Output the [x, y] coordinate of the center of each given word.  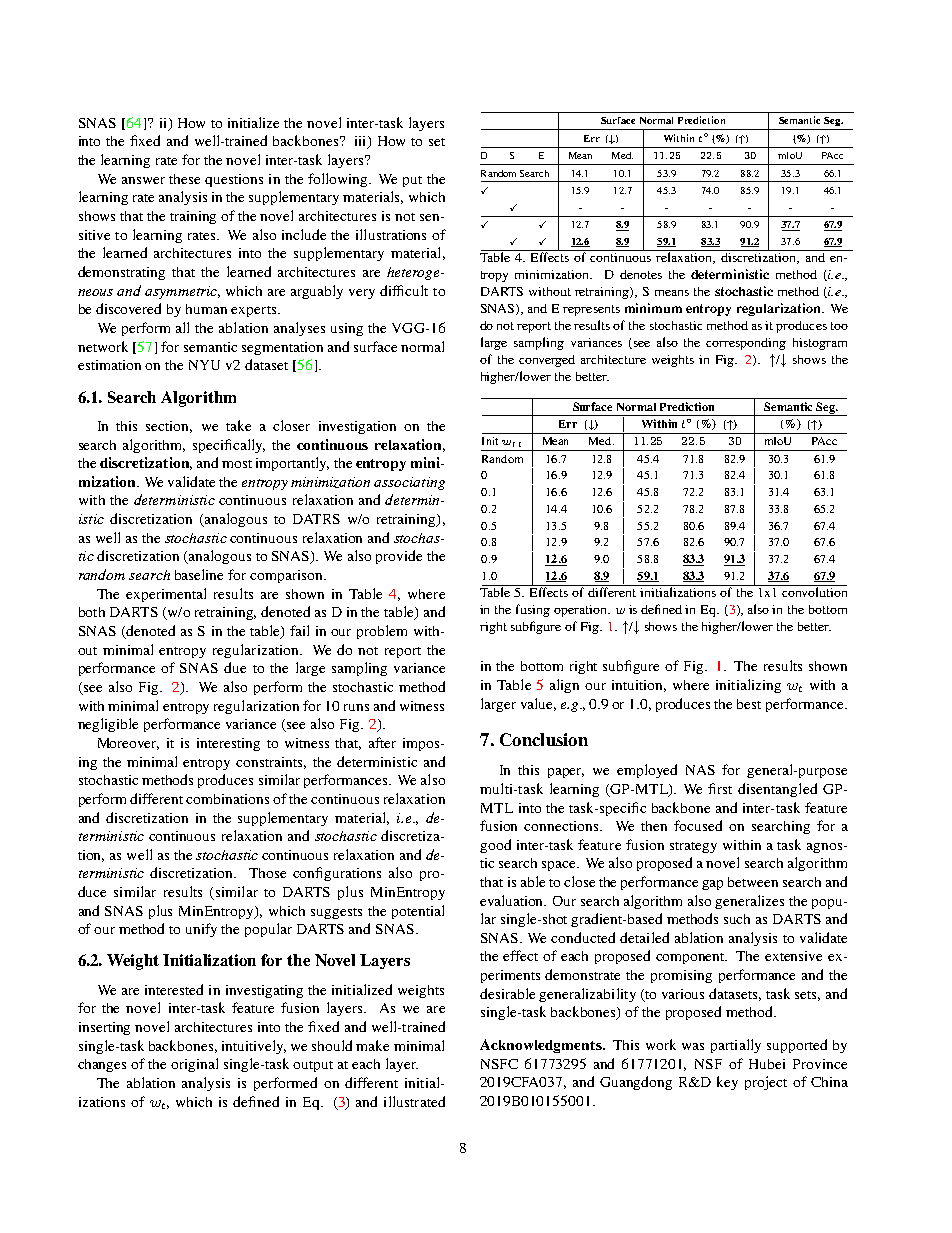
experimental [166, 595]
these [184, 179]
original [194, 1065]
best [749, 704]
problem [382, 632]
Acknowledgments [542, 1046]
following [339, 180]
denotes [641, 274]
